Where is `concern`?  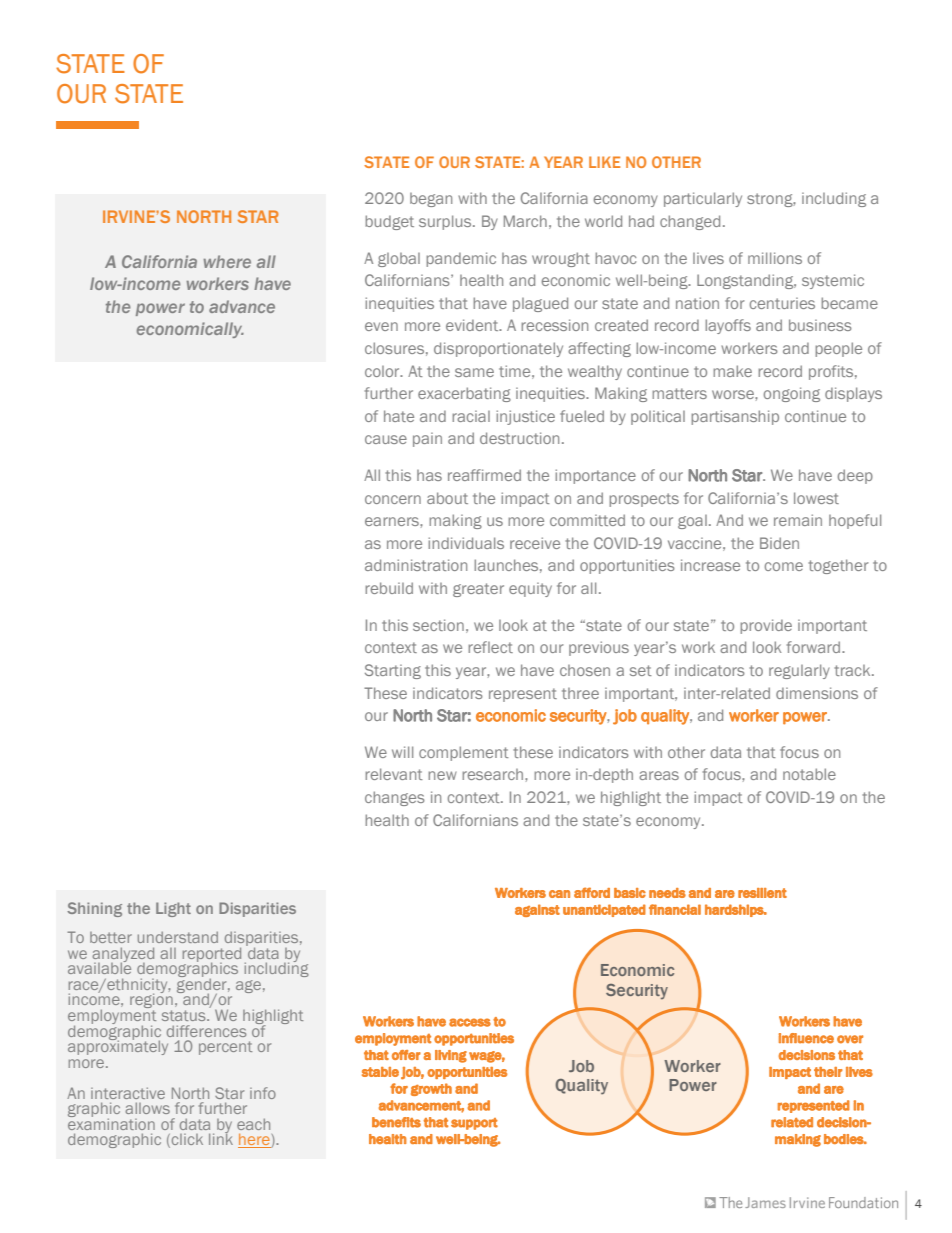 concern is located at coordinates (393, 499).
